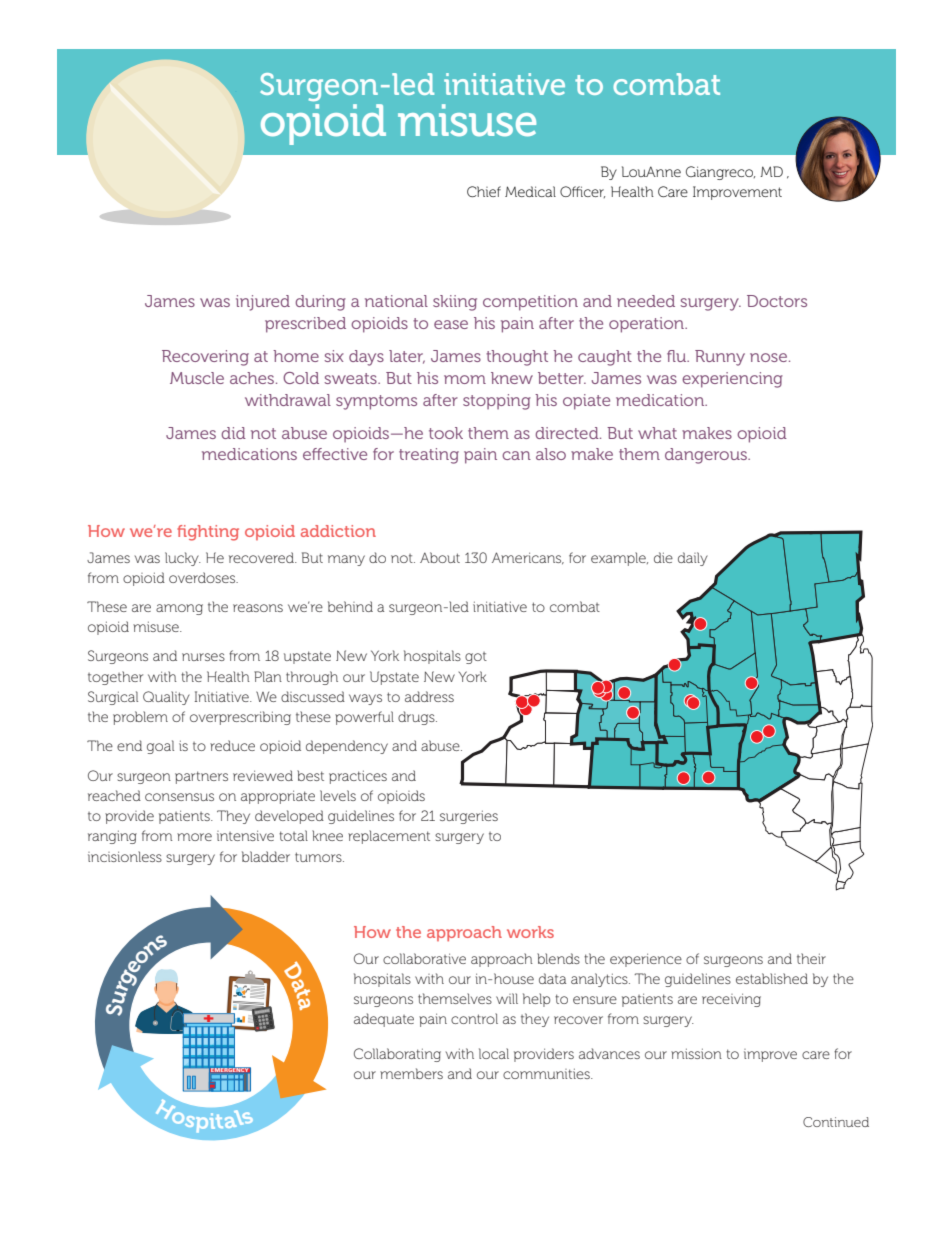  Describe the element at coordinates (707, 456) in the screenshot. I see `dangerous` at that location.
